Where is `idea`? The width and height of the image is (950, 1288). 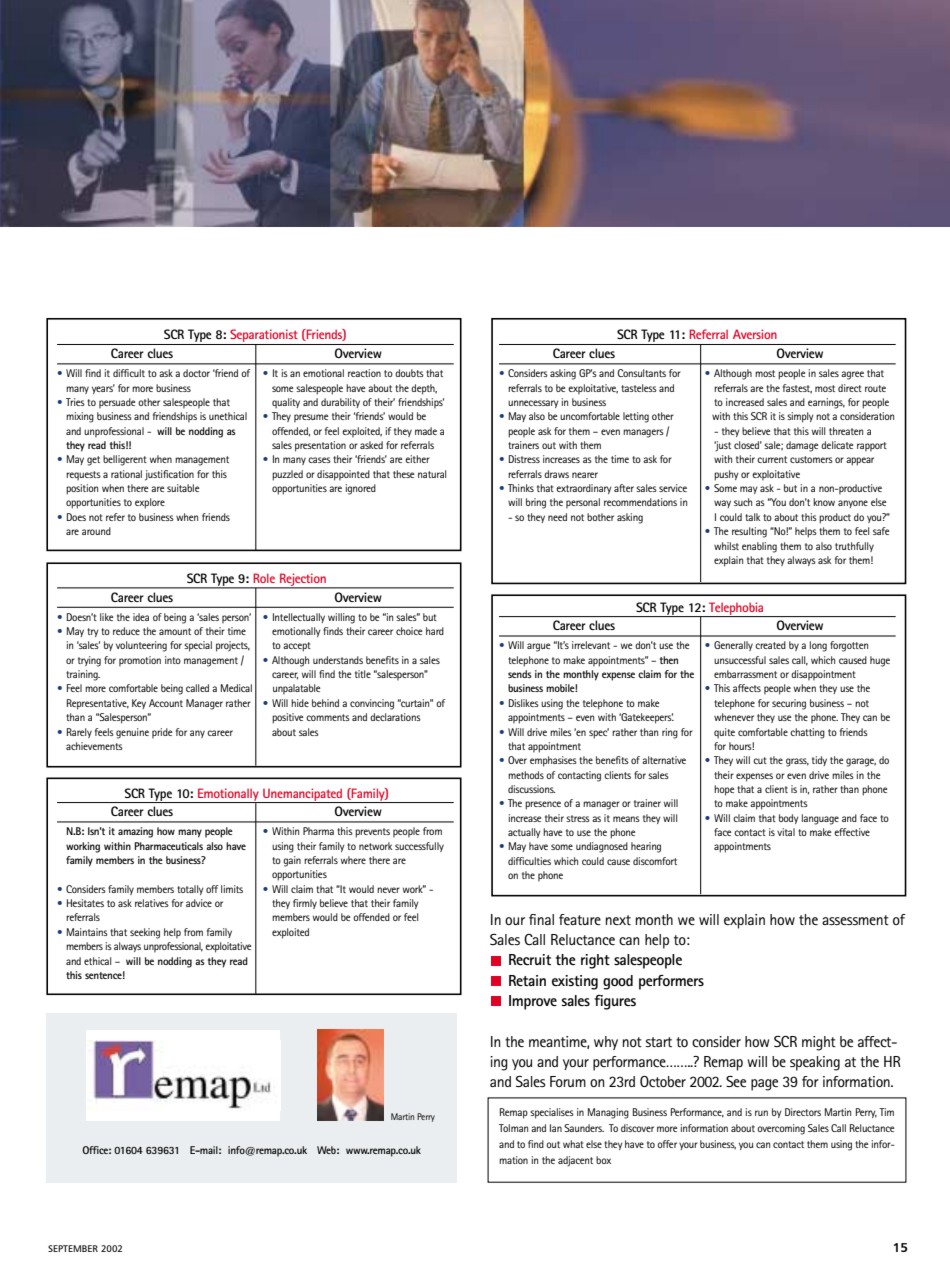 idea is located at coordinates (141, 617).
